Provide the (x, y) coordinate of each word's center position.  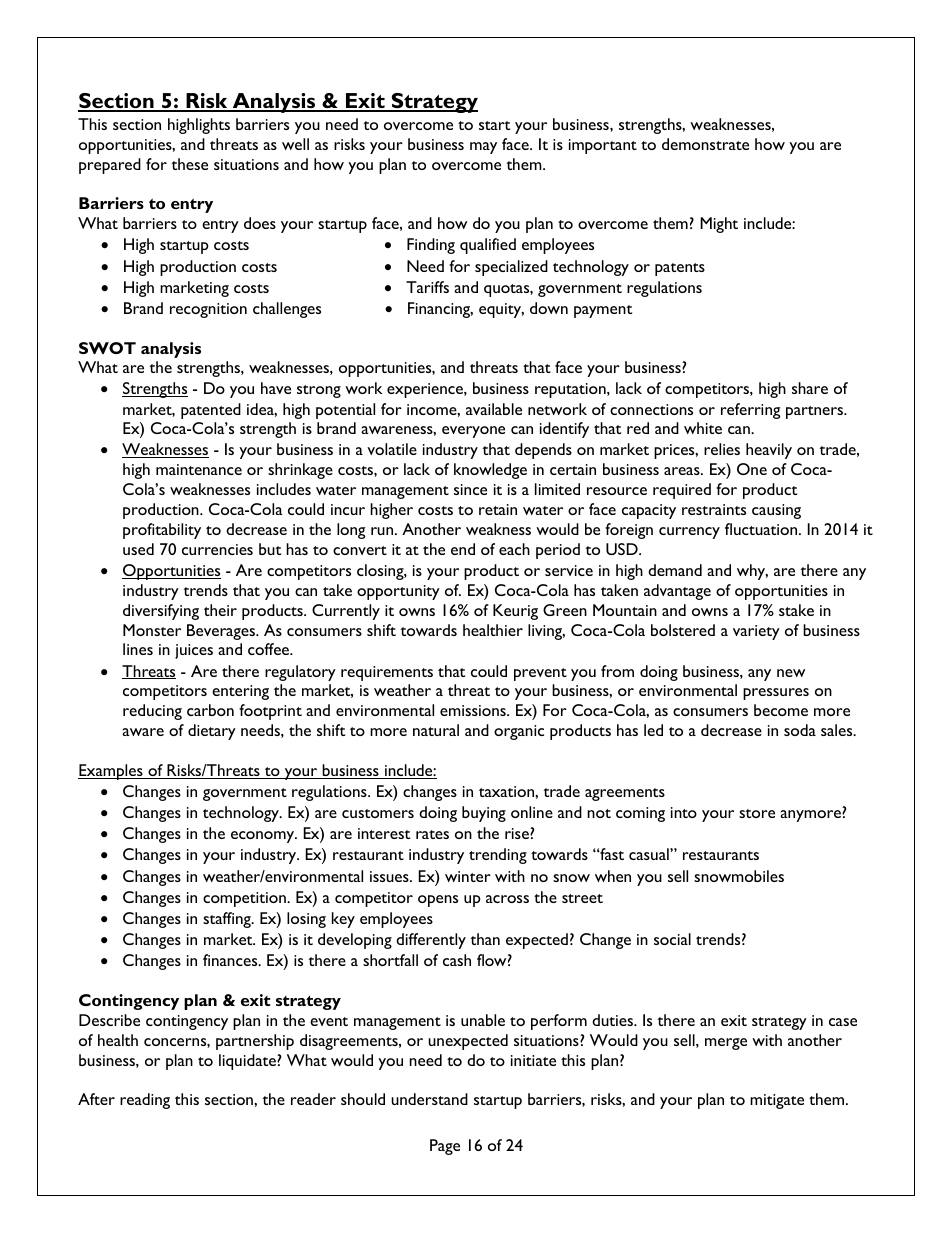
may (483, 148)
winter (468, 876)
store (757, 813)
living (546, 632)
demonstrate (705, 144)
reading (145, 1101)
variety (756, 632)
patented (211, 411)
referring (750, 411)
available (494, 409)
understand (429, 1099)
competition (245, 899)
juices (194, 651)
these (189, 164)
